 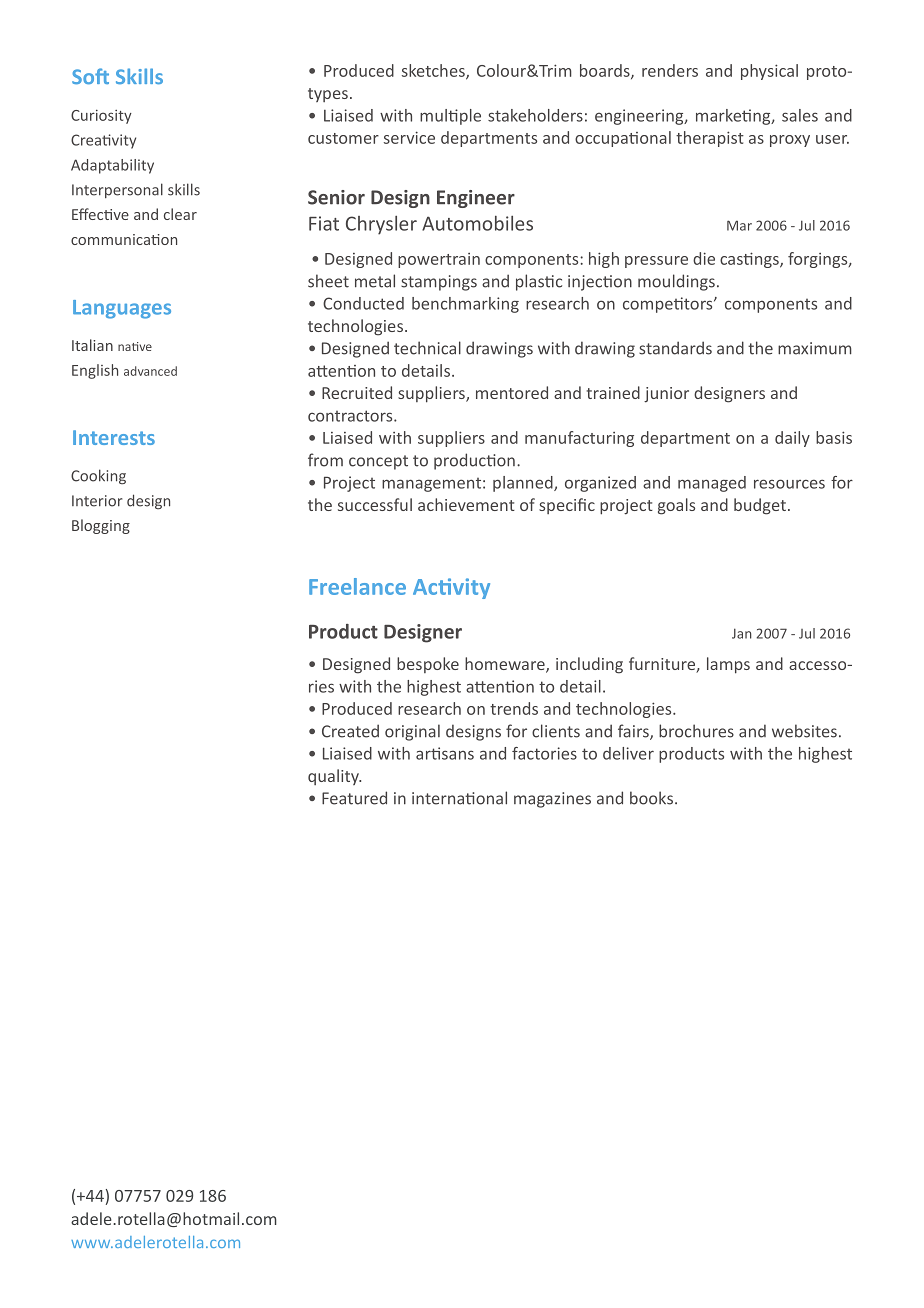 What do you see at coordinates (769, 72) in the screenshot?
I see `physical` at bounding box center [769, 72].
